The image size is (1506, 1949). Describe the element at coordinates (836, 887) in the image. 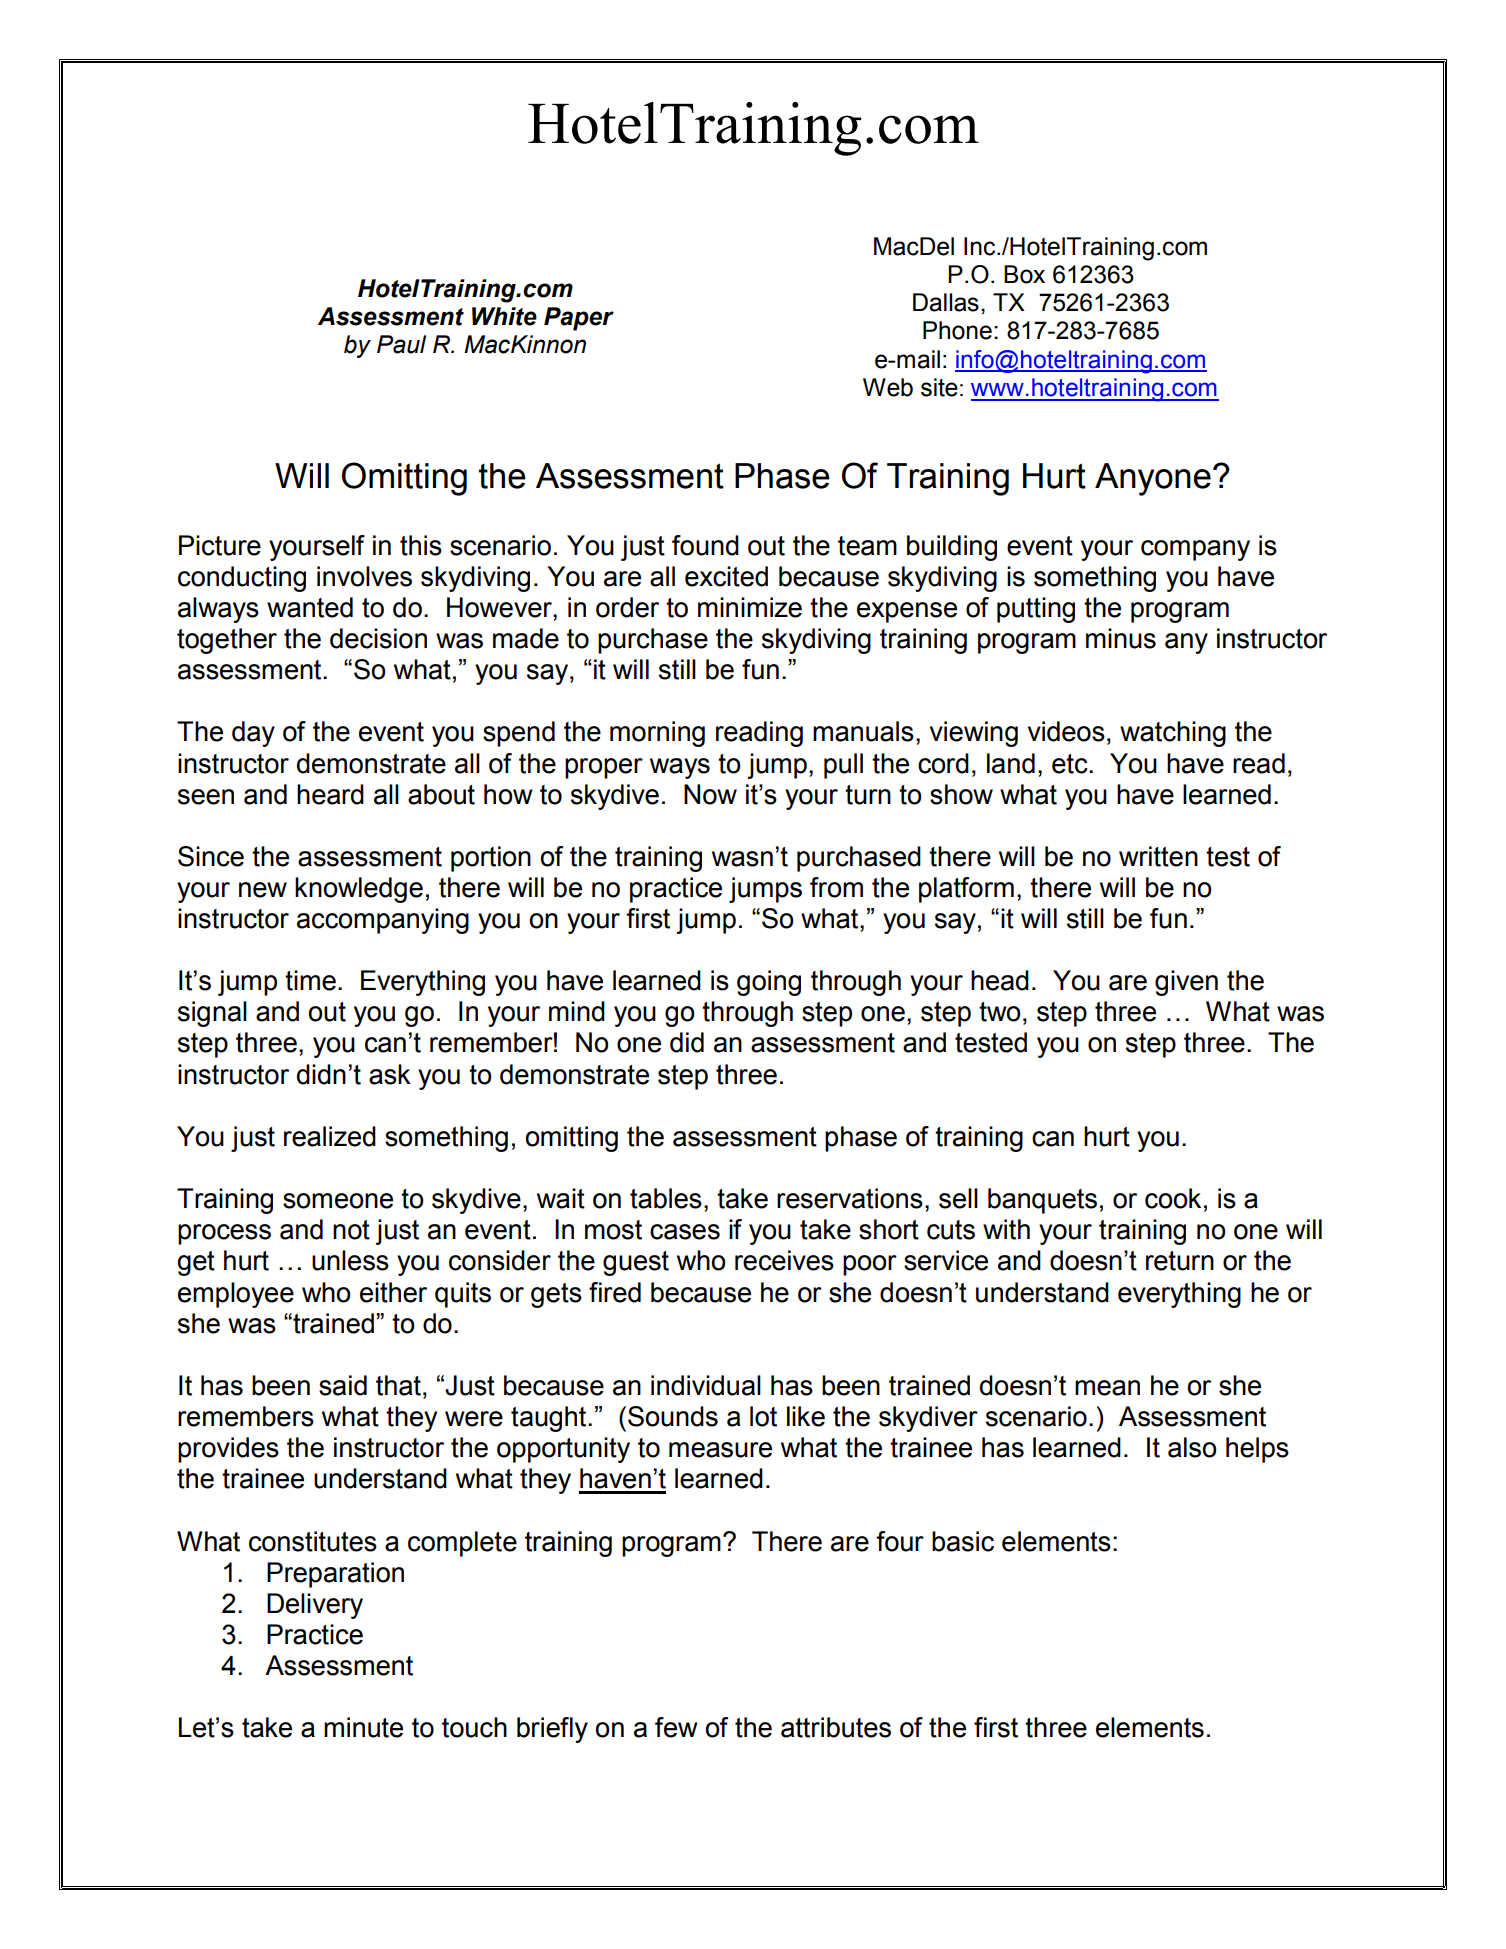

I see `from` at that location.
